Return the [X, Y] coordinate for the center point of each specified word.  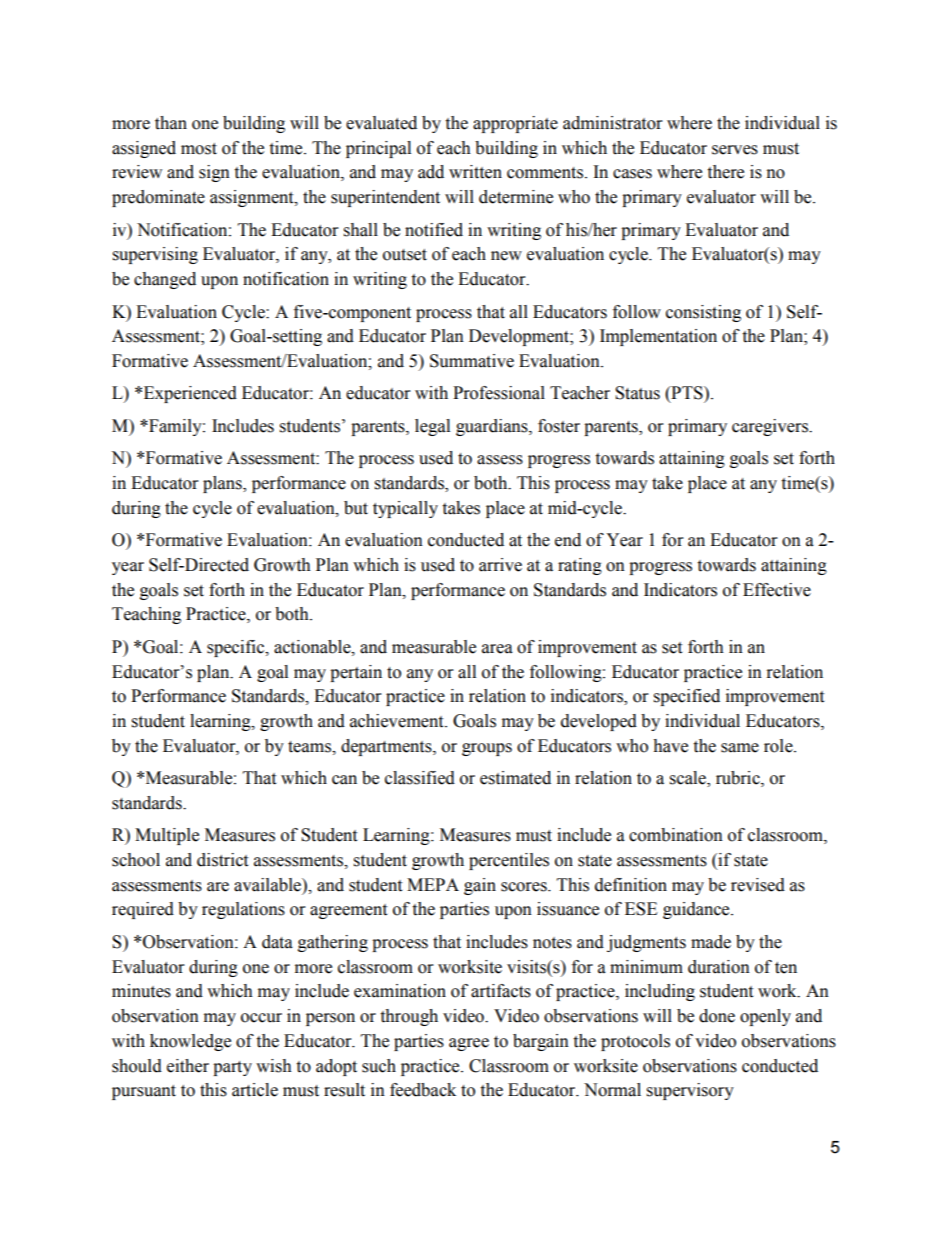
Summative [472, 361]
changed [165, 280]
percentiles [509, 861]
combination [676, 835]
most [199, 149]
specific [237, 648]
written [475, 172]
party [232, 1068]
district [222, 860]
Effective [777, 590]
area [497, 649]
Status [637, 393]
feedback [423, 1090]
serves [735, 150]
